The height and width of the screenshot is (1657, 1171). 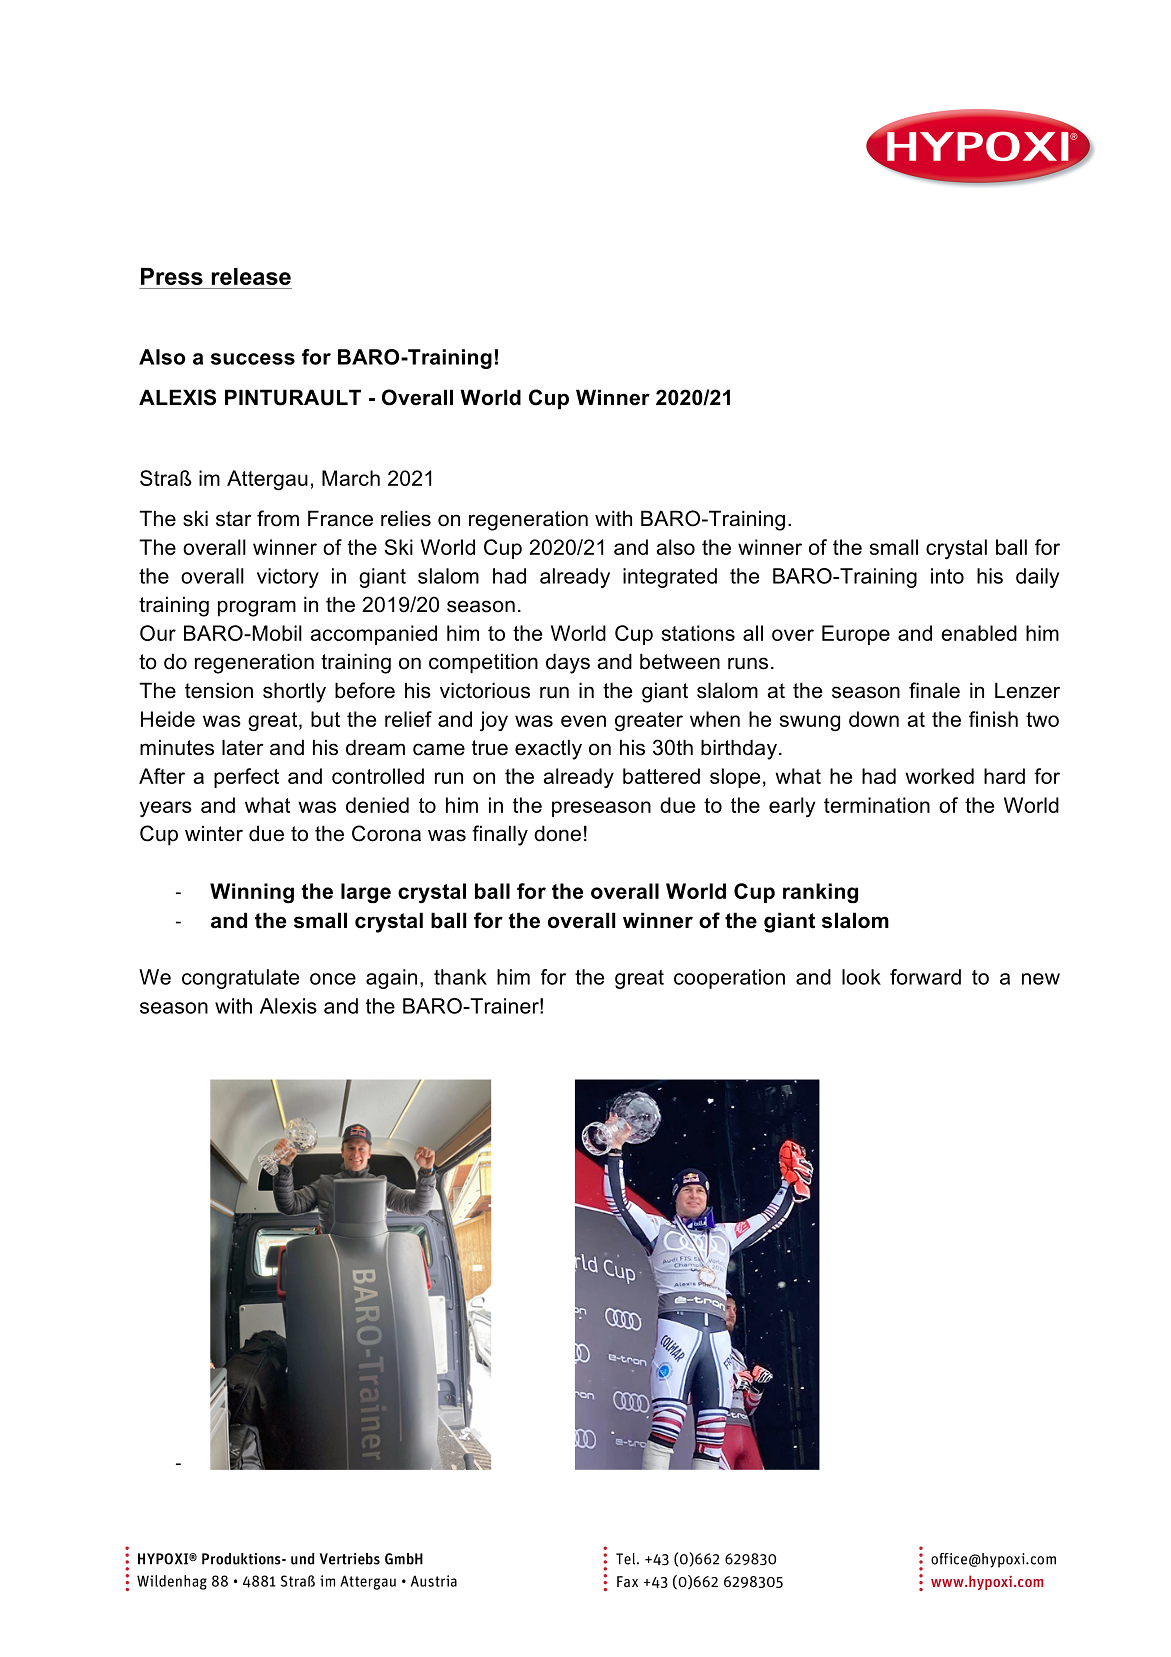 I want to click on congratulate, so click(x=240, y=979).
